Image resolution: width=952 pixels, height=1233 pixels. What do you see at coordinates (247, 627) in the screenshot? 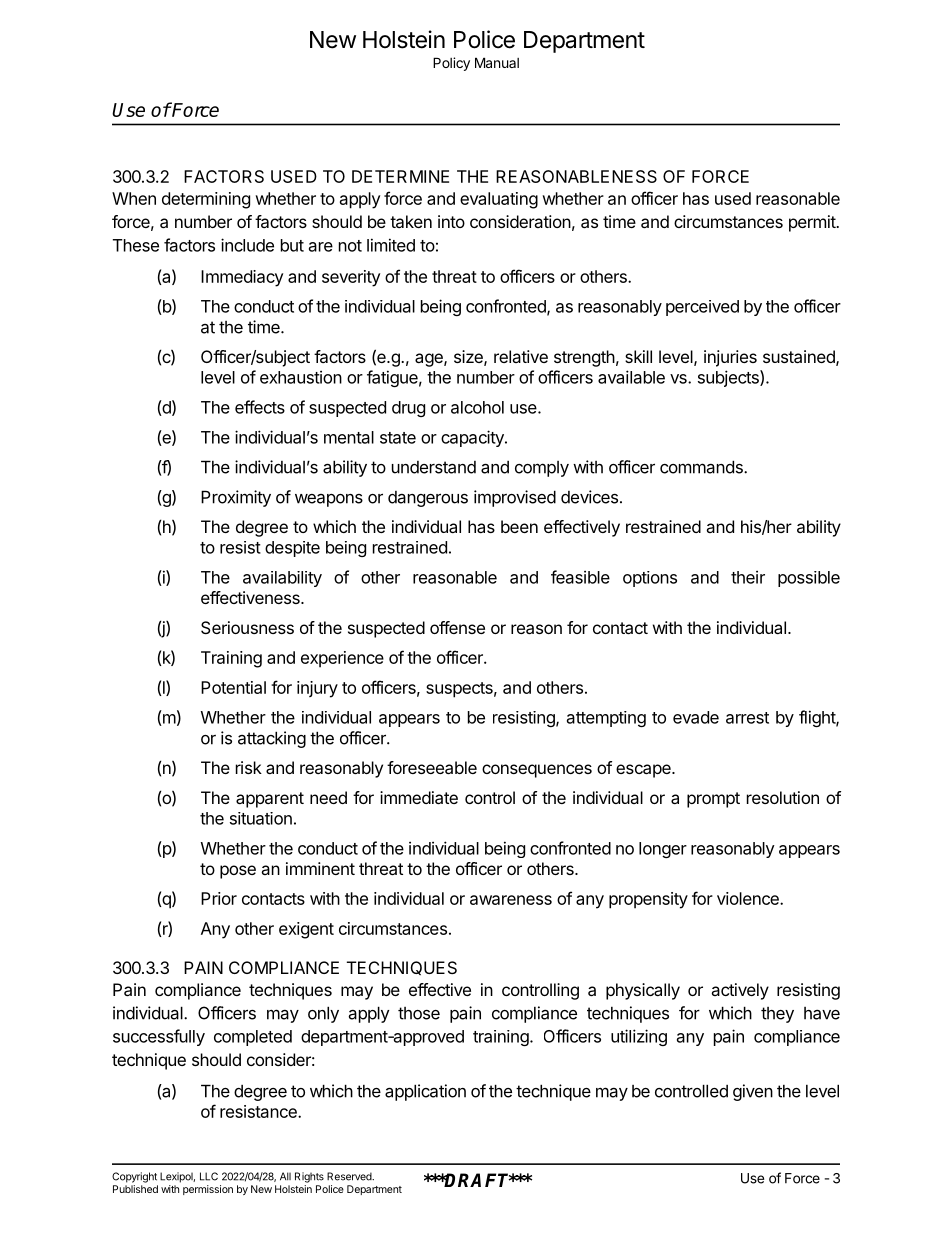
I see `Seriousness` at bounding box center [247, 627].
